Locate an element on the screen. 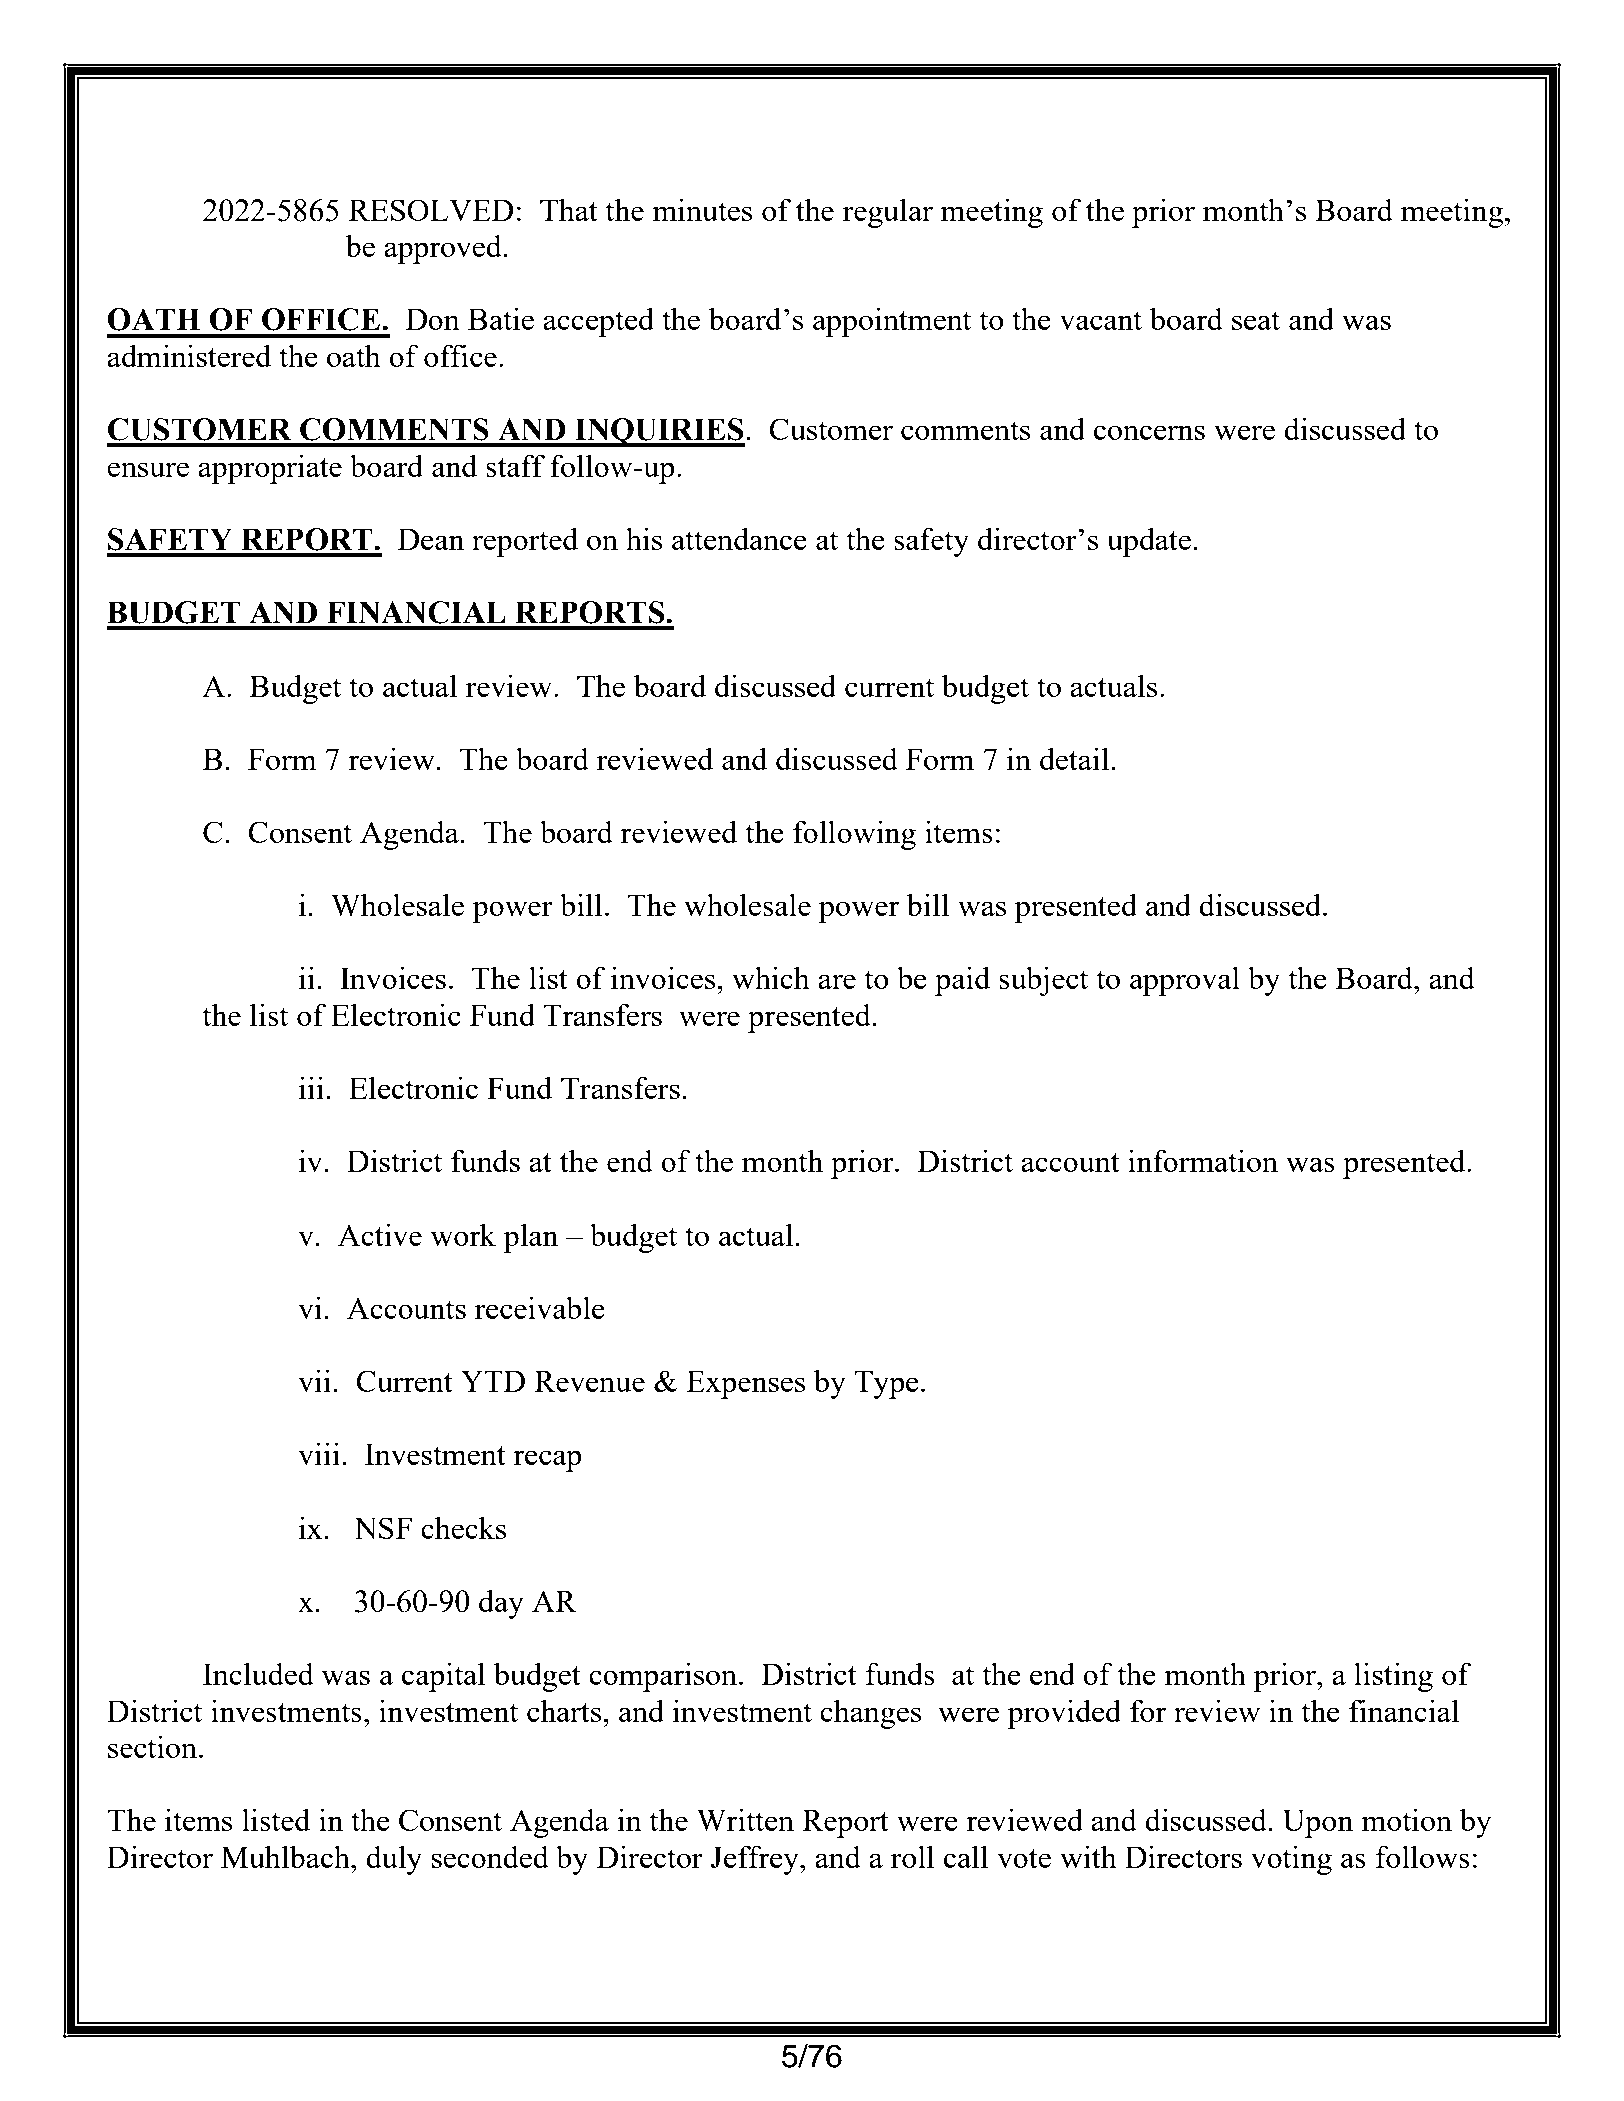 The image size is (1624, 2101). Written is located at coordinates (745, 1819).
